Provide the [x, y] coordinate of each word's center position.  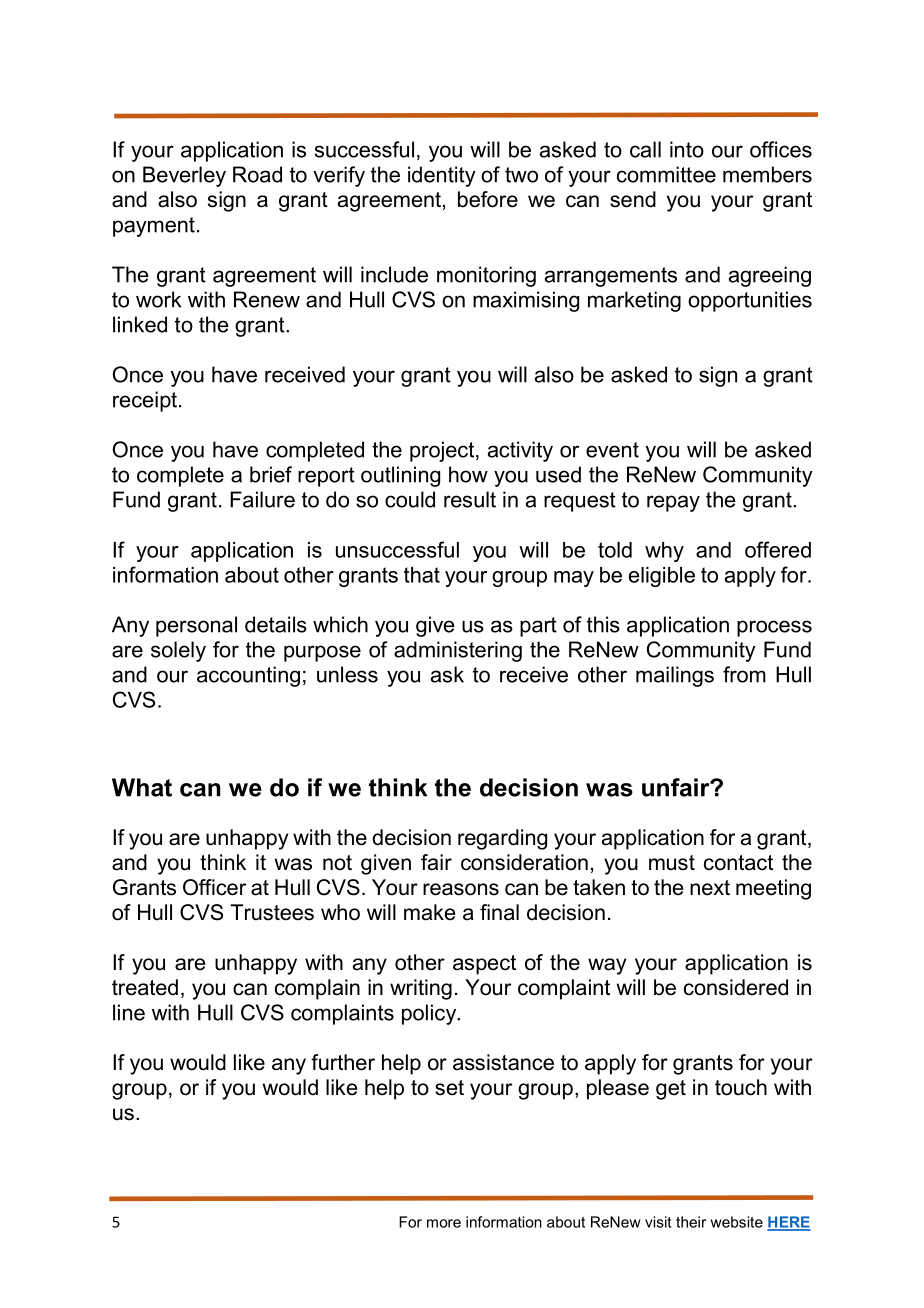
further [343, 1062]
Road [257, 174]
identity [442, 176]
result [470, 499]
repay [673, 503]
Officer [214, 887]
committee [666, 174]
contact [738, 863]
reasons [461, 889]
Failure [262, 499]
